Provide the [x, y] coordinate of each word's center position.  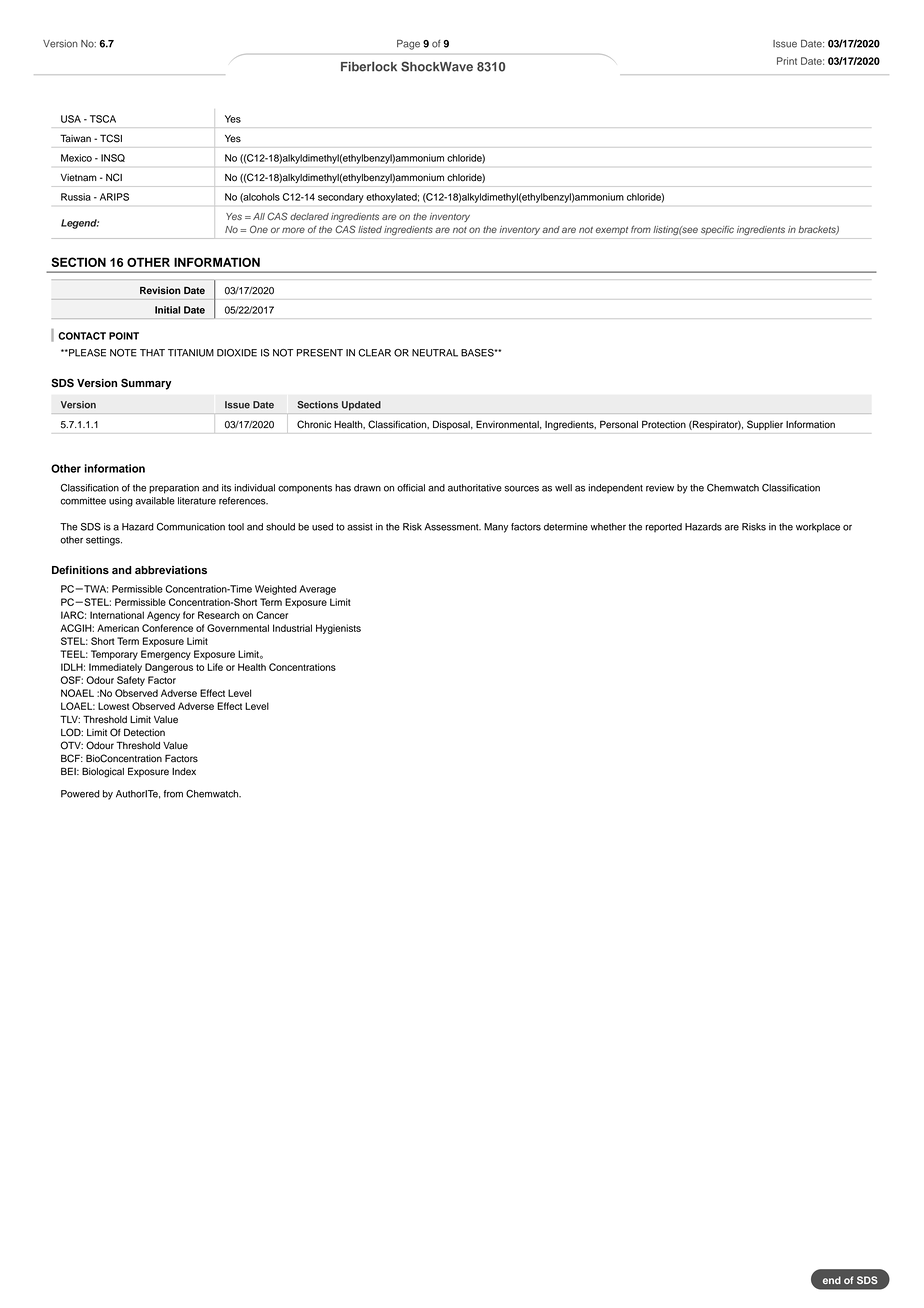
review [660, 488]
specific [717, 230]
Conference [167, 628]
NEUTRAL [435, 353]
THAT [152, 352]
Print [787, 61]
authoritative [475, 488]
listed [370, 229]
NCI [114, 177]
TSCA [103, 119]
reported [664, 527]
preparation [174, 489]
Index [184, 772]
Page [408, 45]
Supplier [765, 425]
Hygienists [338, 629]
